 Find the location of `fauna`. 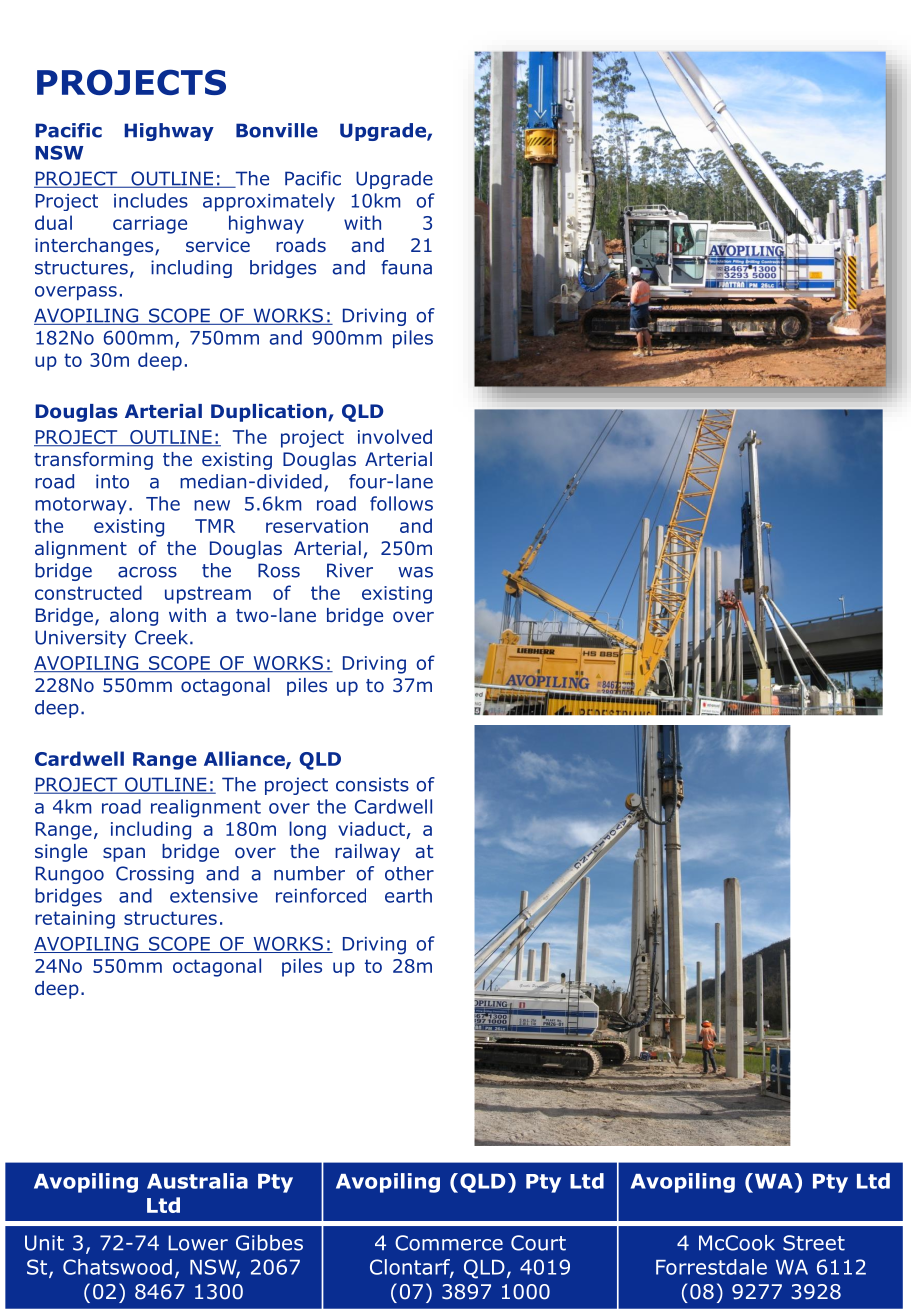

fauna is located at coordinates (406, 267).
